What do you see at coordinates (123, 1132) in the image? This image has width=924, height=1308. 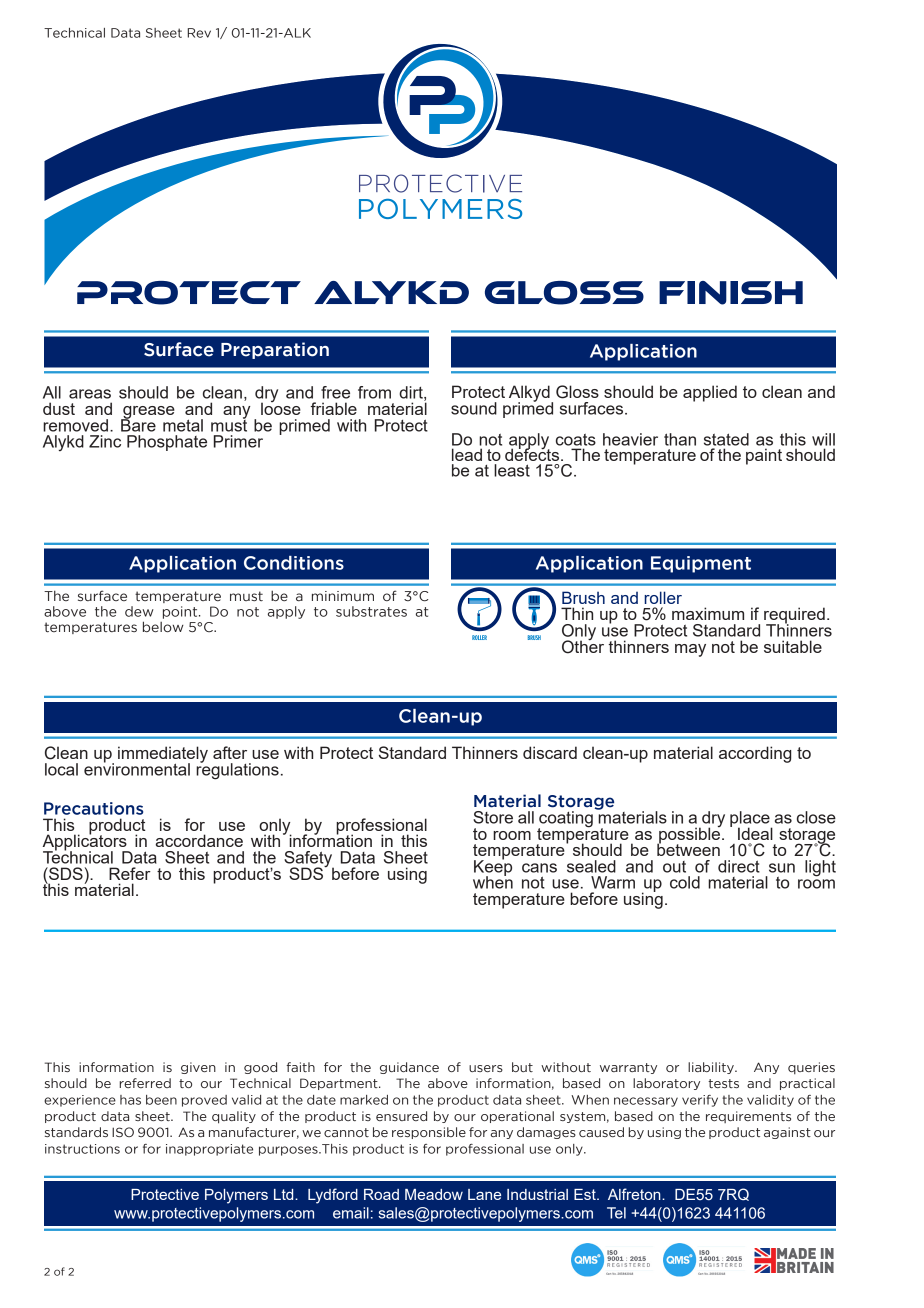 I see `ISO` at bounding box center [123, 1132].
